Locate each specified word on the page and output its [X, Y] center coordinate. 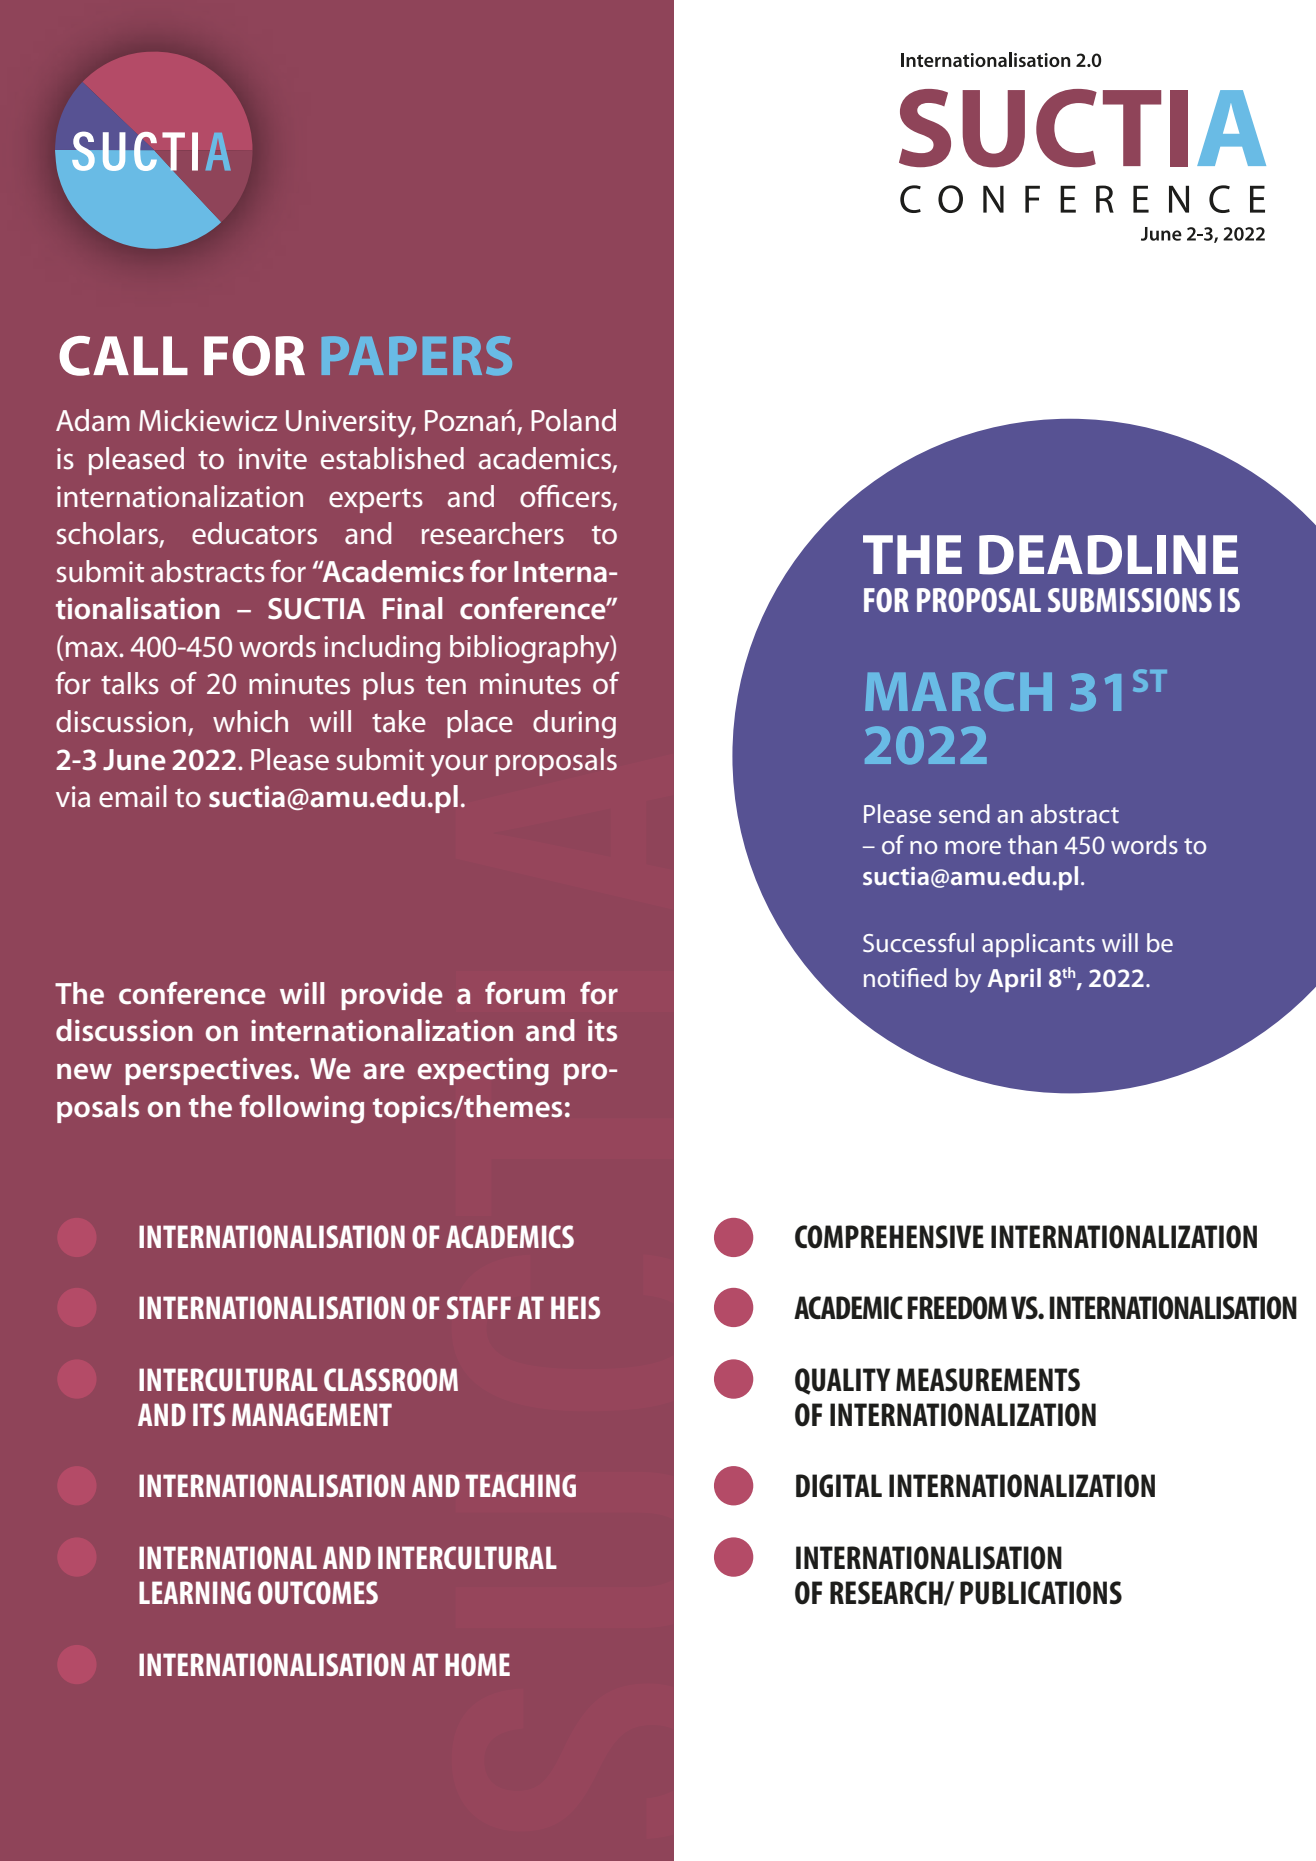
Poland [573, 420]
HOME [477, 1664]
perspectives [210, 1071]
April [1014, 980]
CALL [123, 356]
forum [525, 993]
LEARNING [195, 1592]
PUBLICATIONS [1041, 1593]
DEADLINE [1108, 555]
